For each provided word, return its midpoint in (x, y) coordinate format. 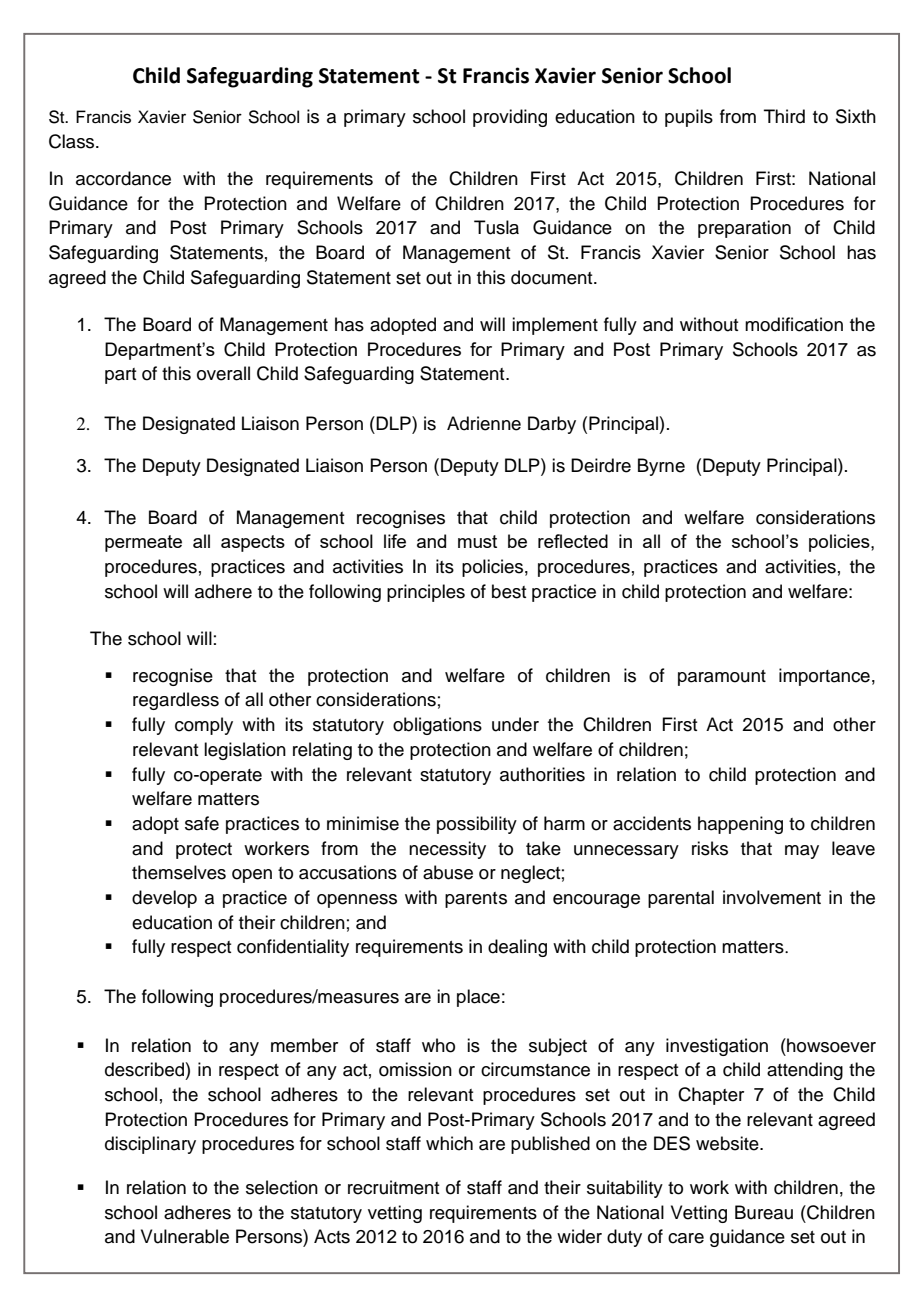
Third (784, 116)
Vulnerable (185, 1236)
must (477, 541)
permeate (143, 543)
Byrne (661, 467)
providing (510, 118)
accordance (123, 178)
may (802, 852)
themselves (179, 872)
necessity (447, 850)
